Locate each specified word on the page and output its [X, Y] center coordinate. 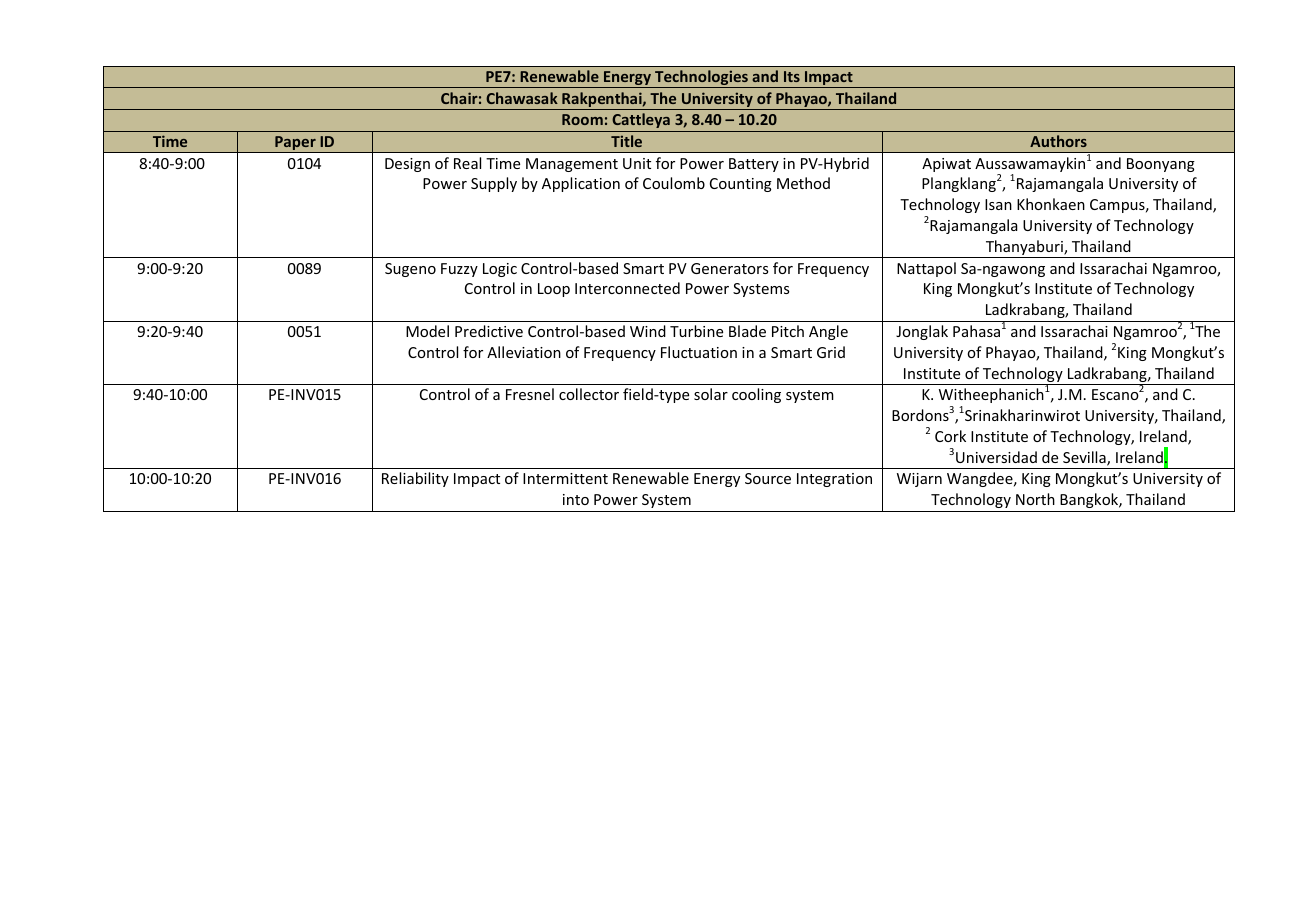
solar [711, 394]
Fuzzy [459, 270]
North [1035, 499]
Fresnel [530, 394]
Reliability [415, 479]
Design [407, 165]
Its [792, 76]
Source [768, 478]
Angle [828, 332]
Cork [950, 436]
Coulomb [674, 183]
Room [582, 119]
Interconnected [627, 288]
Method [803, 183]
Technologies [701, 79]
